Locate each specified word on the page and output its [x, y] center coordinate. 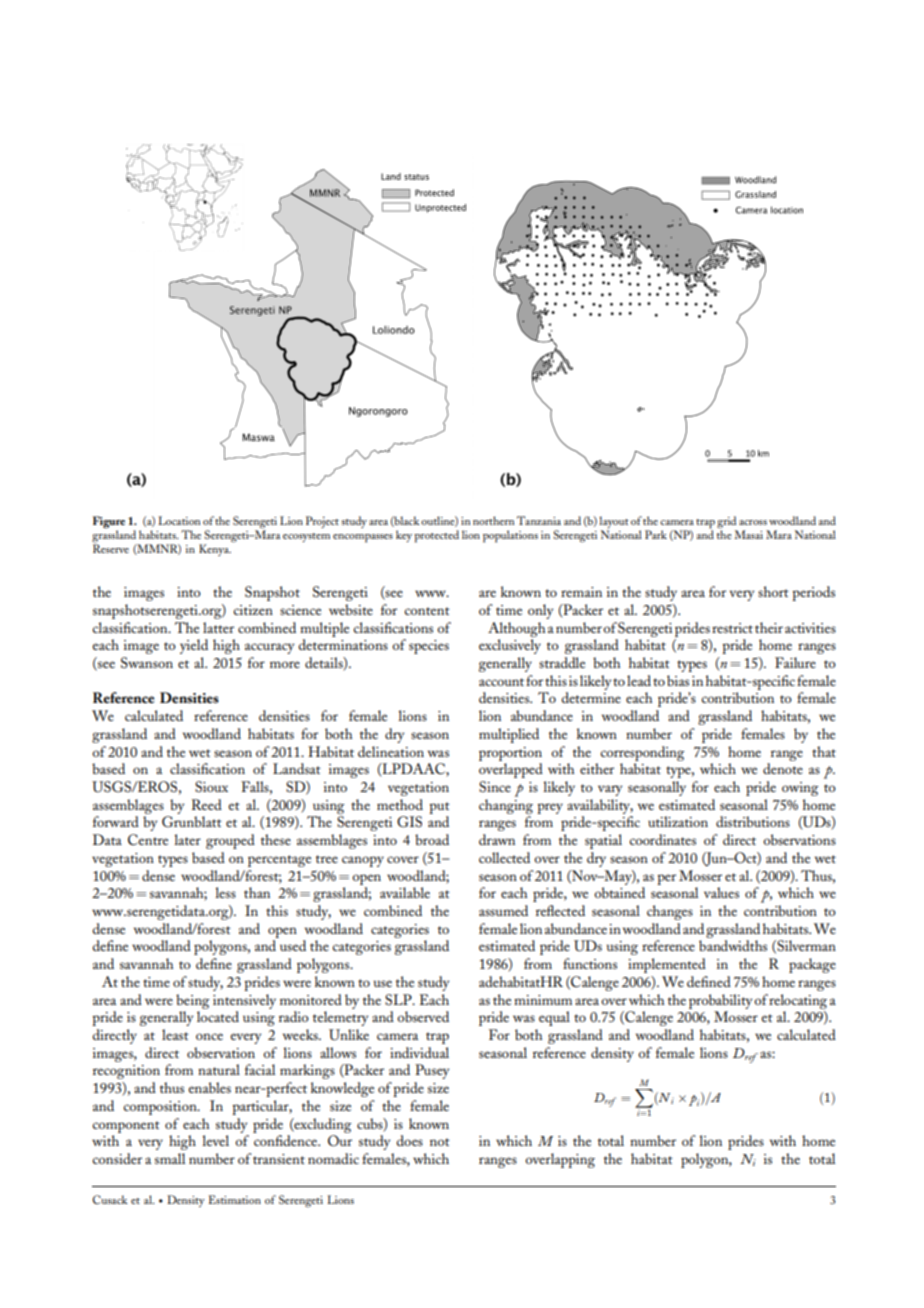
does [409, 1140]
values [721, 892]
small [170, 1158]
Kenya [215, 550]
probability [721, 1001]
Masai [748, 534]
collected [504, 857]
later [187, 839]
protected [436, 536]
